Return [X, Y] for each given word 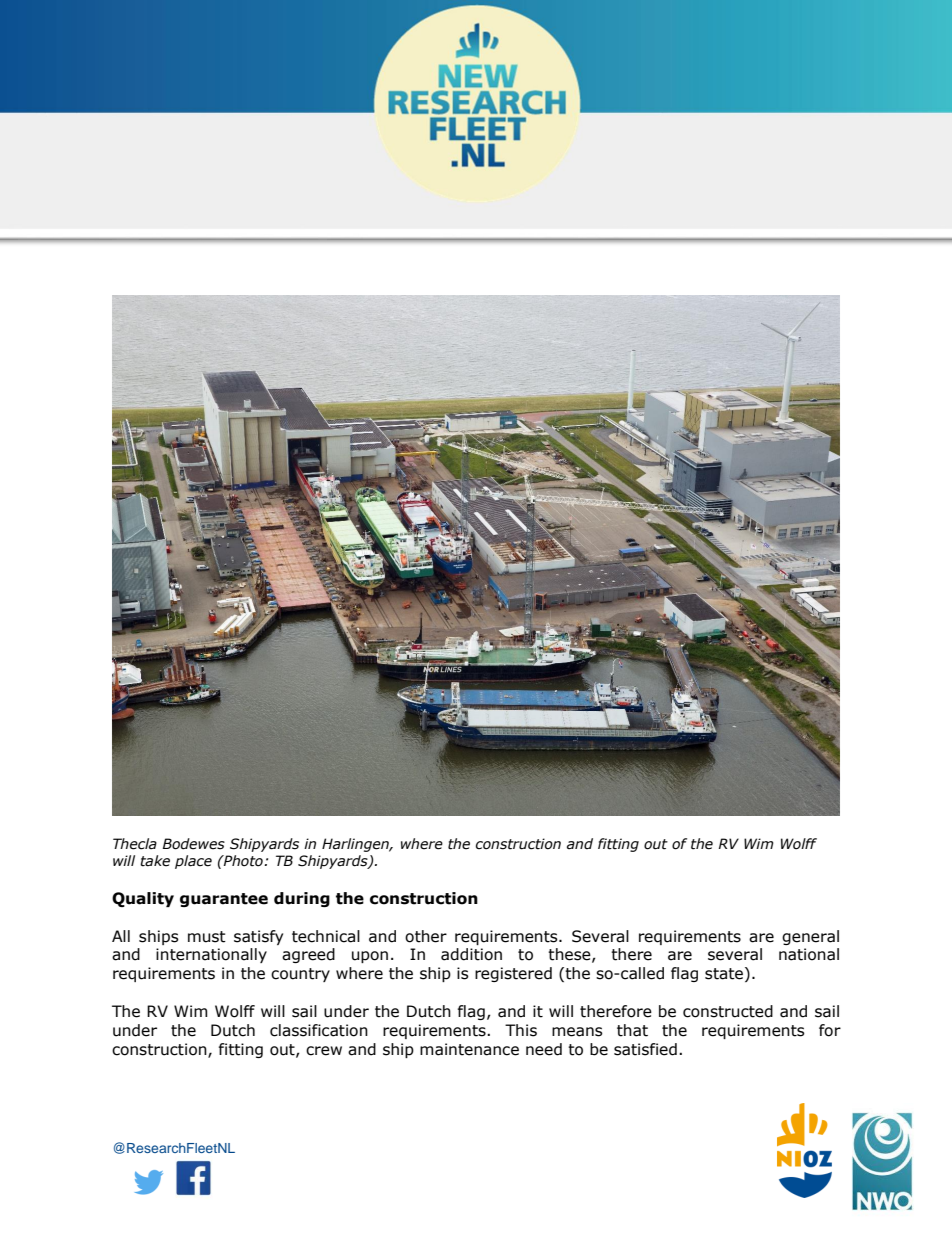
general [810, 937]
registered [513, 974]
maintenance [469, 1049]
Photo [243, 861]
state [724, 974]
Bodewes [193, 844]
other [426, 936]
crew [324, 1051]
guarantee [224, 900]
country [300, 975]
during [302, 899]
